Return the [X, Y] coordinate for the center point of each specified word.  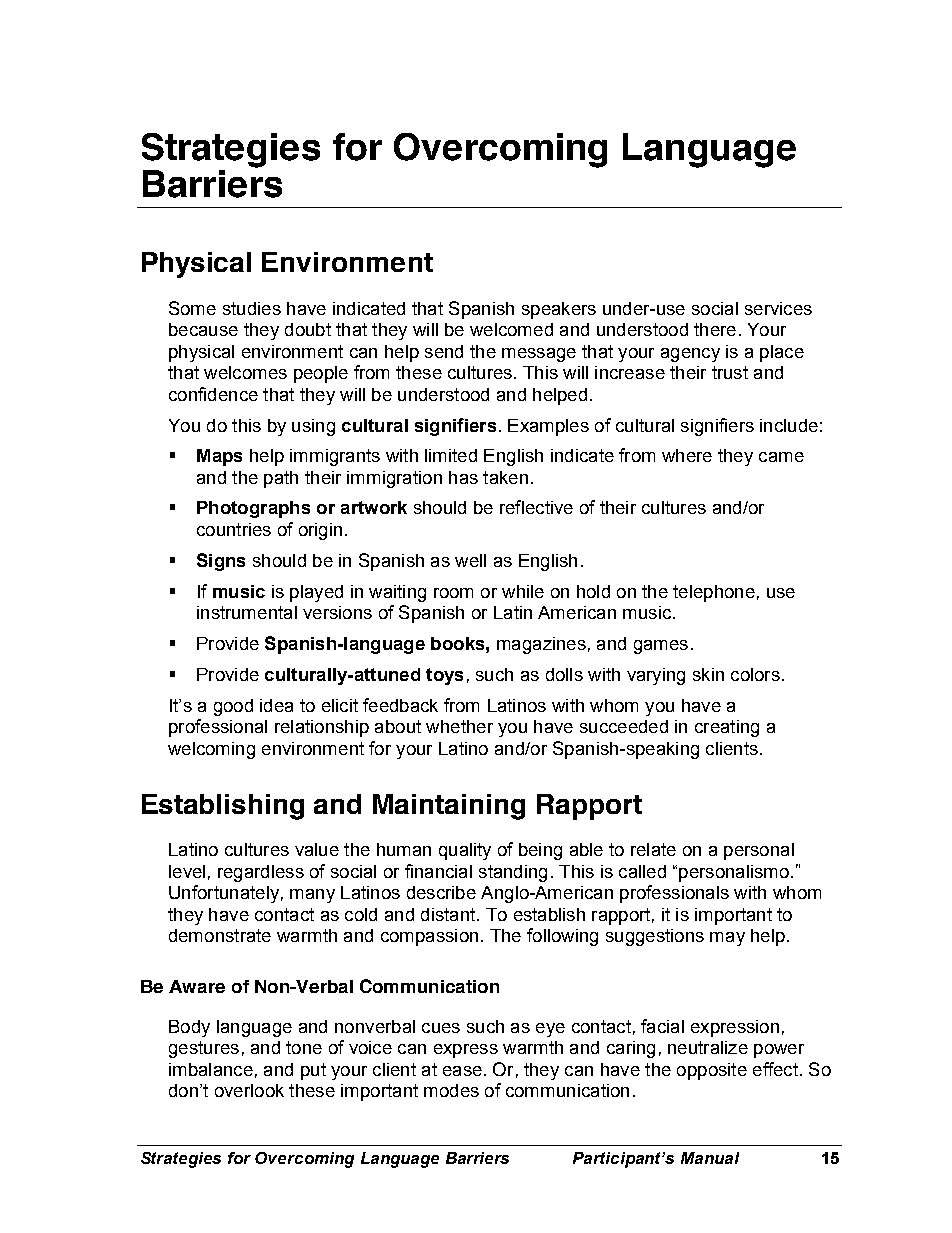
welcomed [511, 329]
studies [252, 308]
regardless [261, 873]
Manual [710, 1158]
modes [451, 1090]
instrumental [247, 612]
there [715, 329]
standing [513, 873]
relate [653, 849]
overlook [249, 1090]
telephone [714, 593]
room [453, 593]
